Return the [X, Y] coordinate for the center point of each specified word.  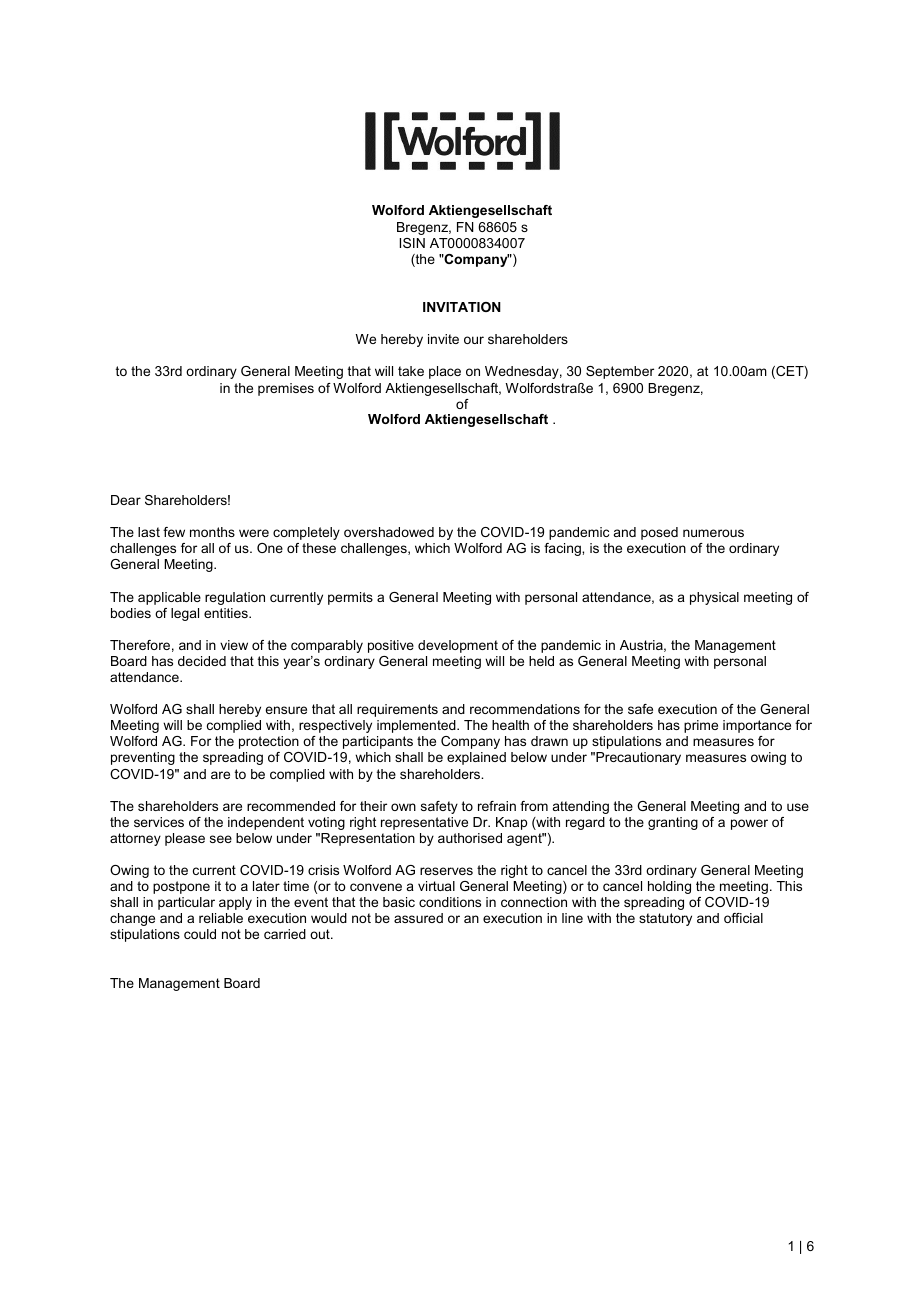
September [620, 372]
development [458, 646]
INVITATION [462, 307]
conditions [450, 902]
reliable [221, 918]
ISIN [412, 243]
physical [714, 598]
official [743, 918]
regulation [235, 598]
